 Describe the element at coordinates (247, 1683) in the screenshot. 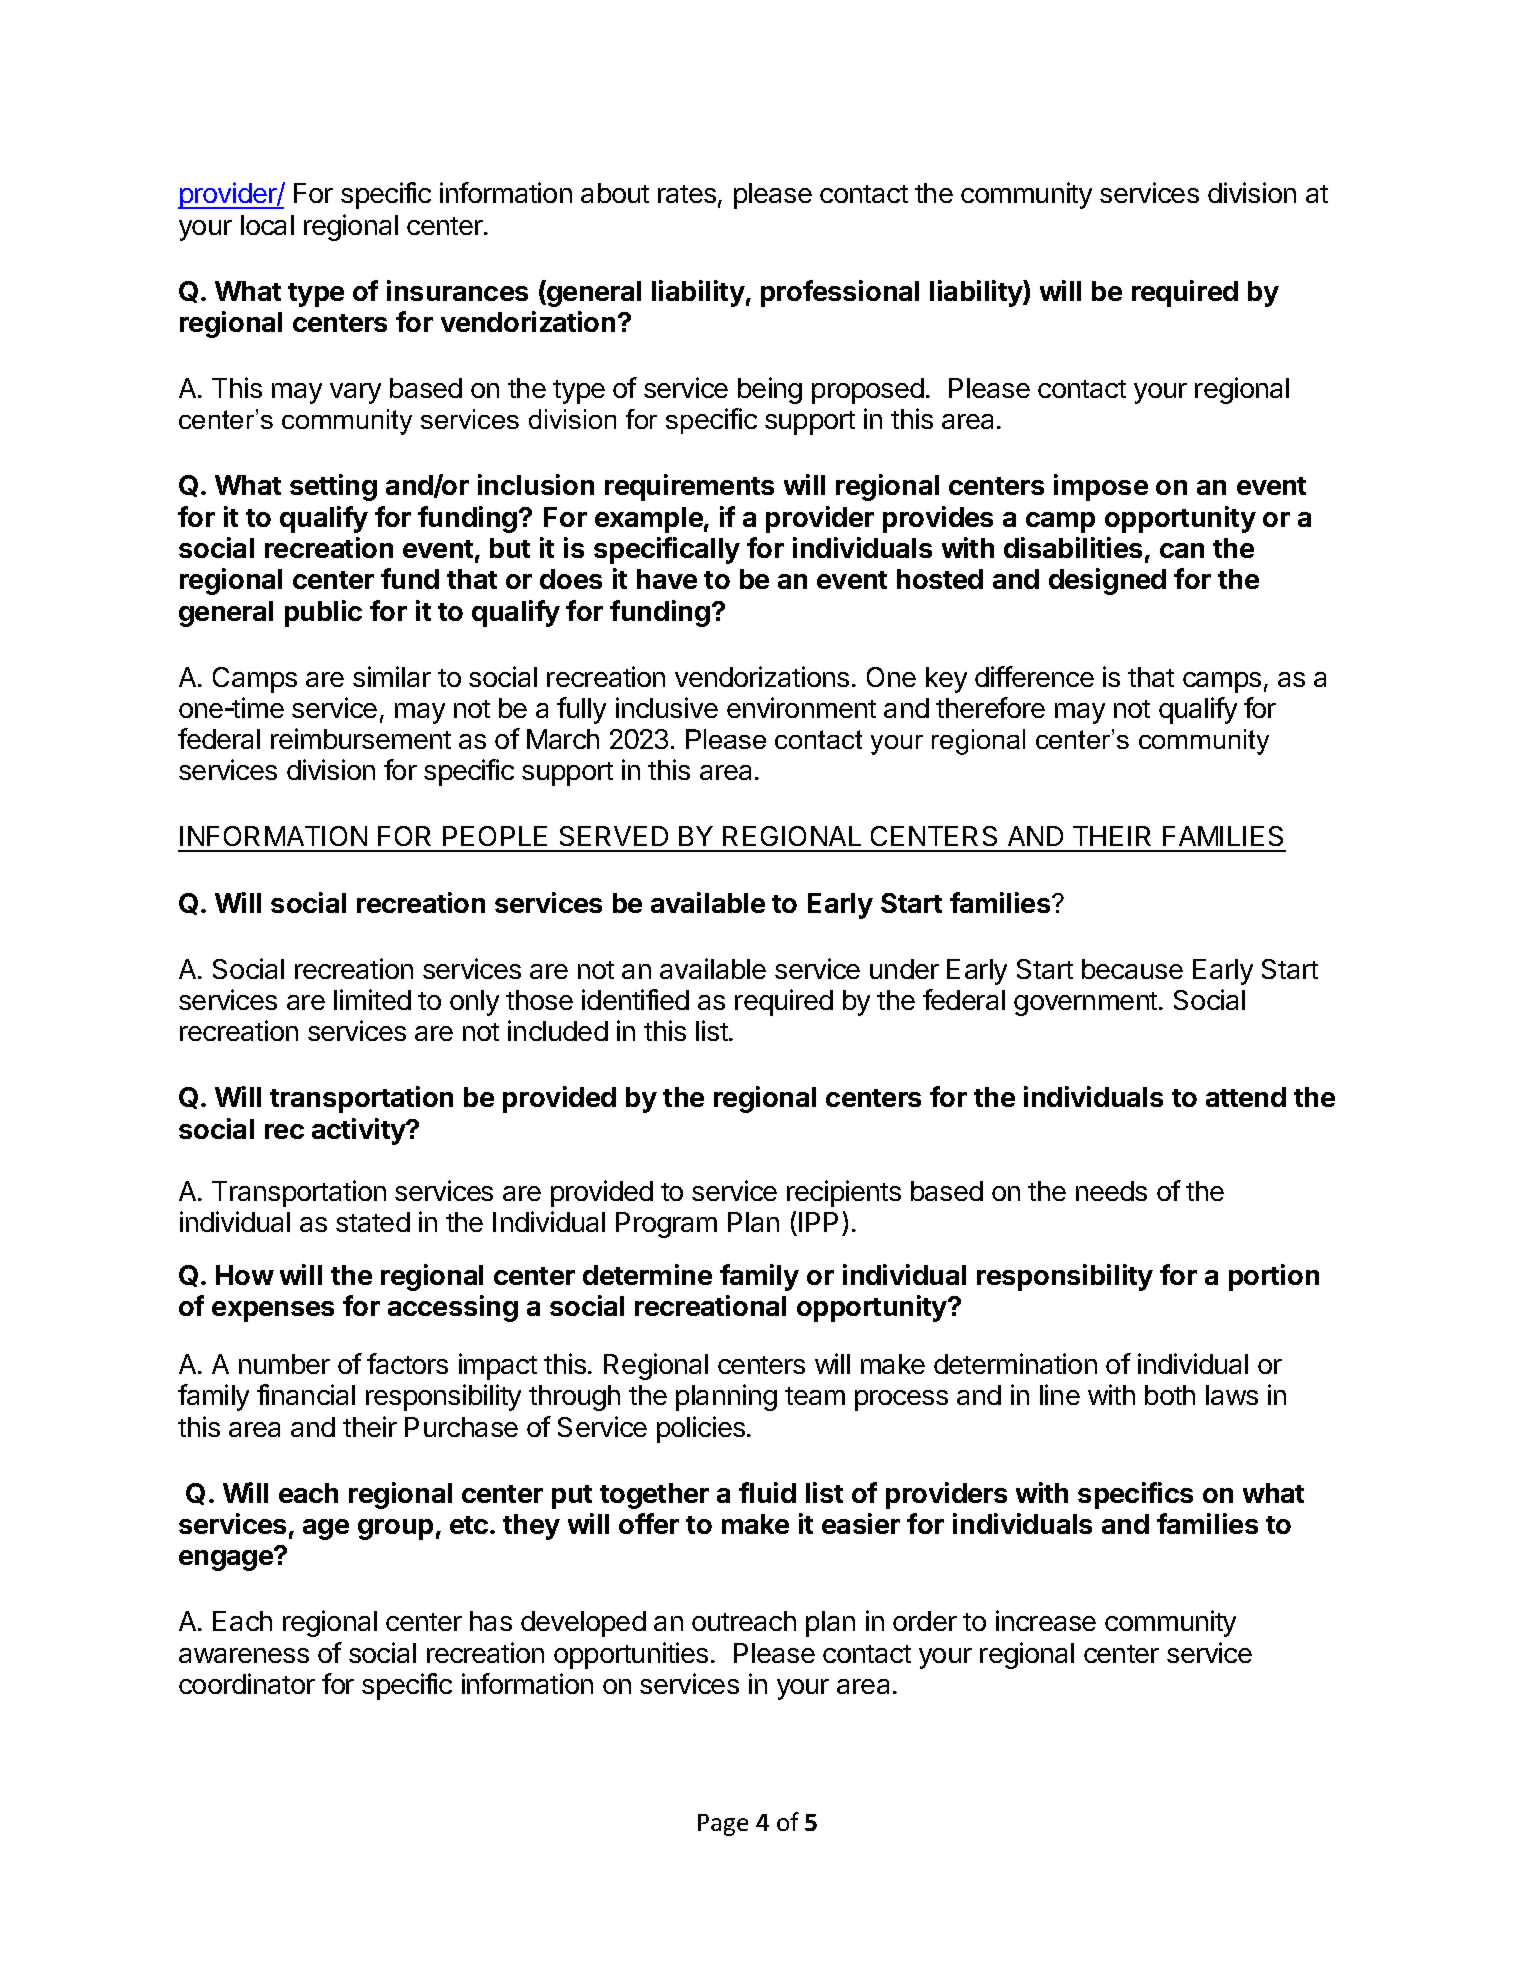

I see `coordinator` at that location.
